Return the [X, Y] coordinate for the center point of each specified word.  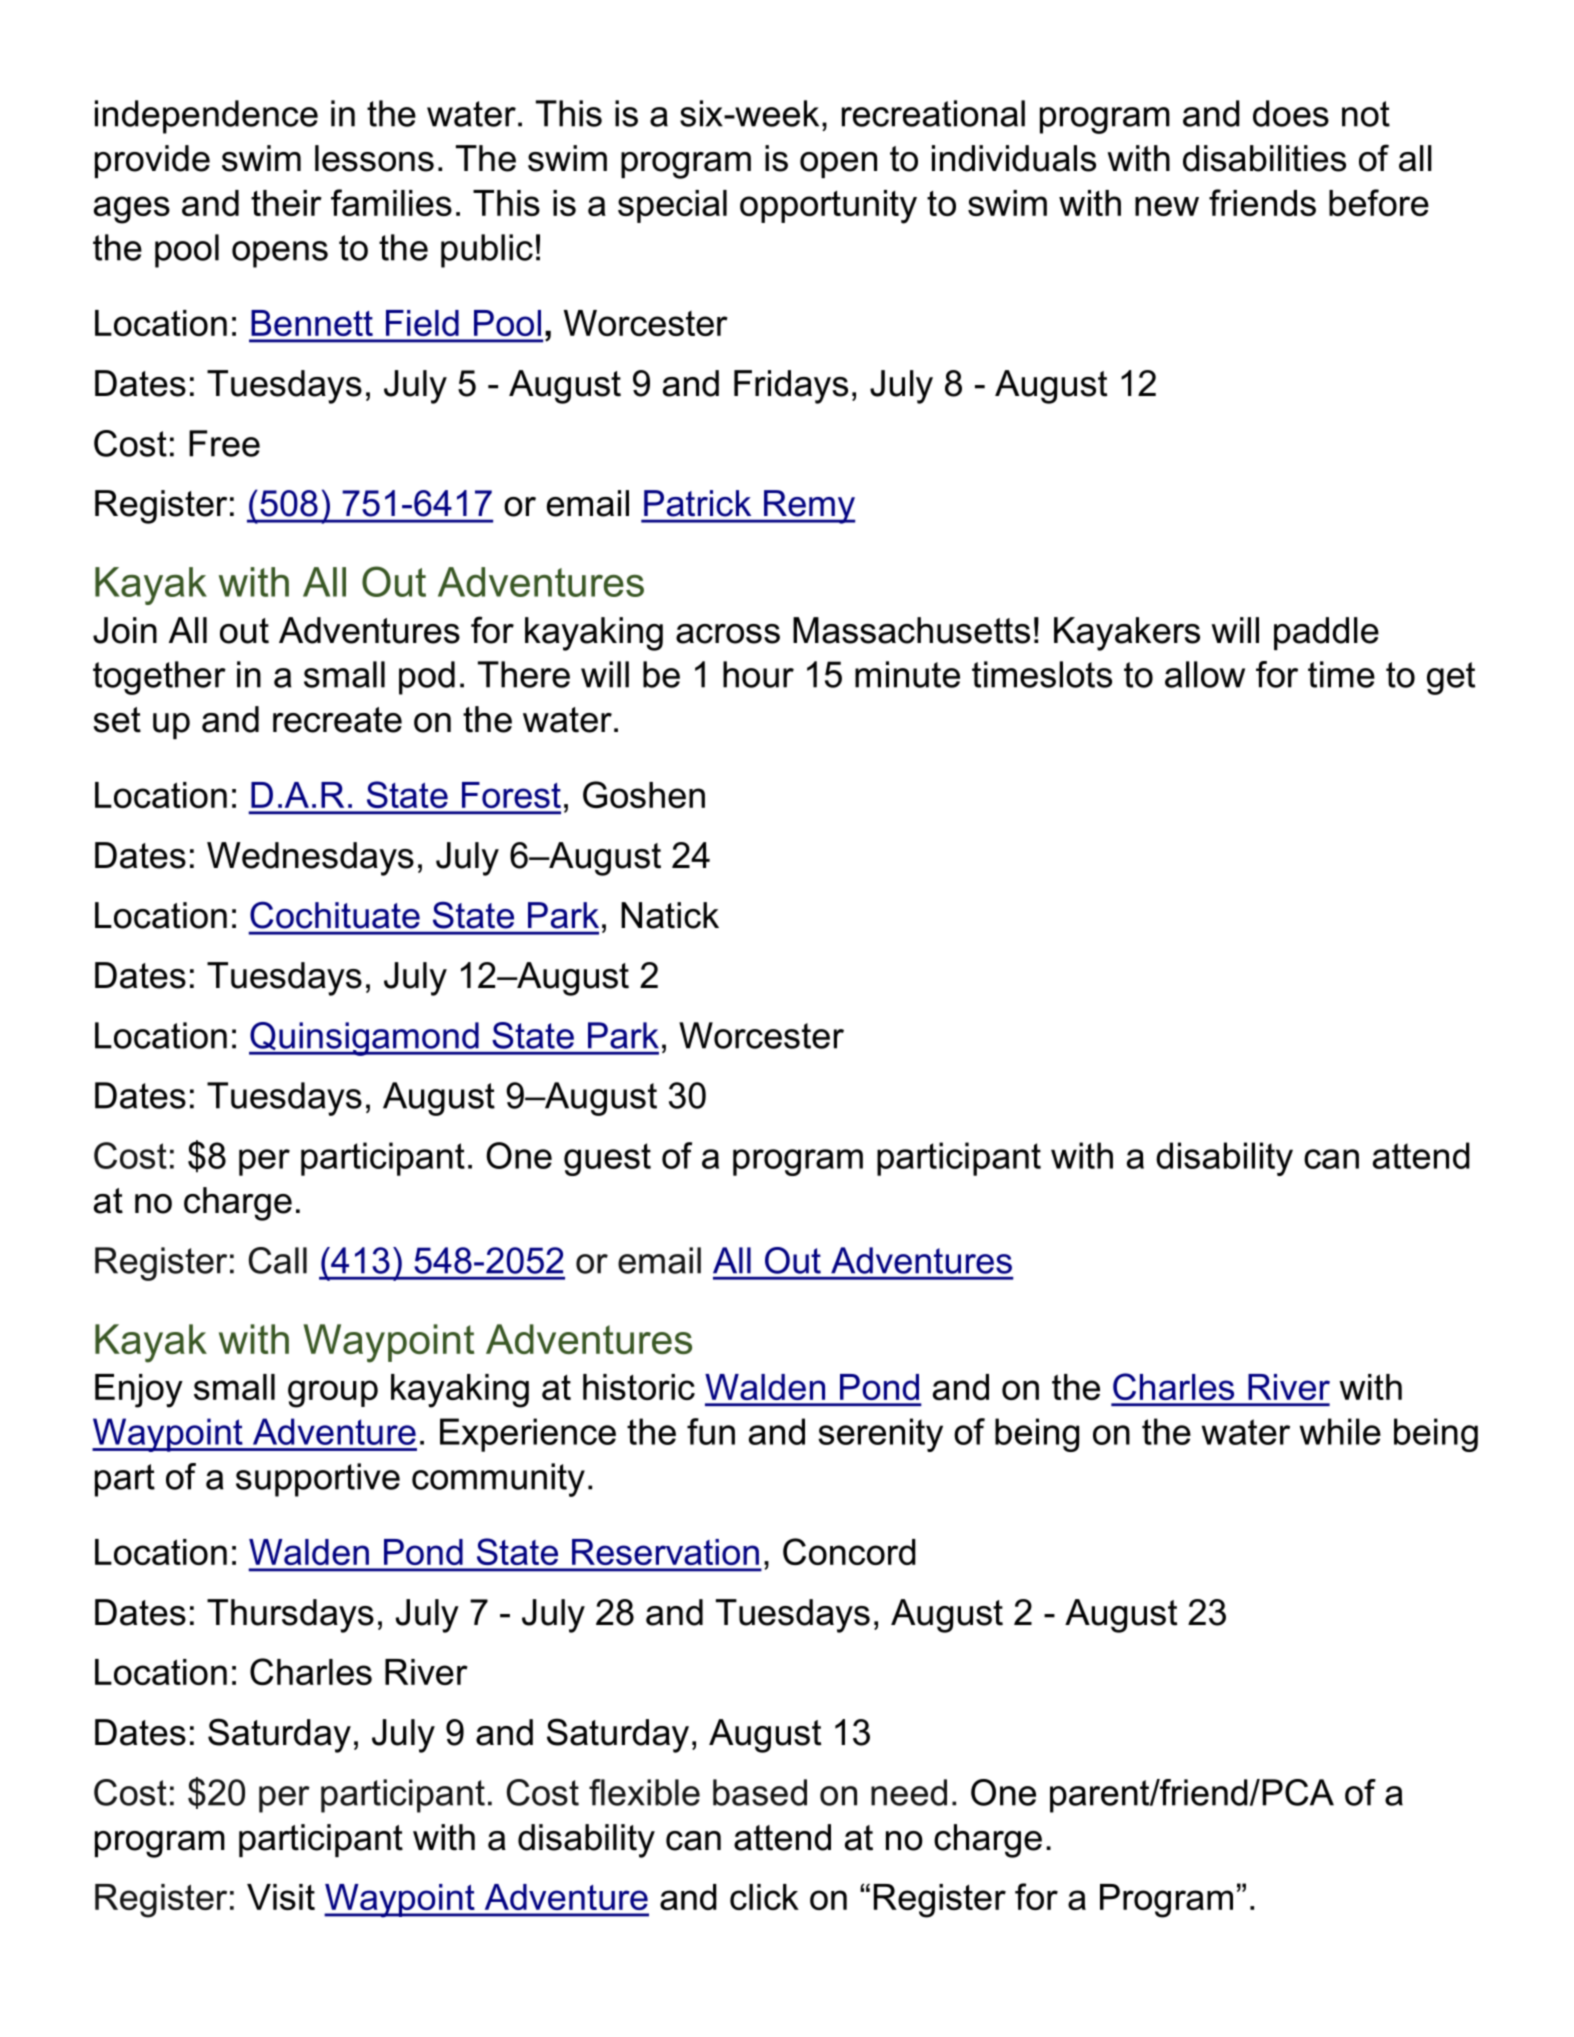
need [909, 1792]
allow [1205, 674]
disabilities [1264, 158]
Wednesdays [310, 859]
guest [607, 1159]
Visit [281, 1897]
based [760, 1792]
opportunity [828, 207]
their [286, 203]
